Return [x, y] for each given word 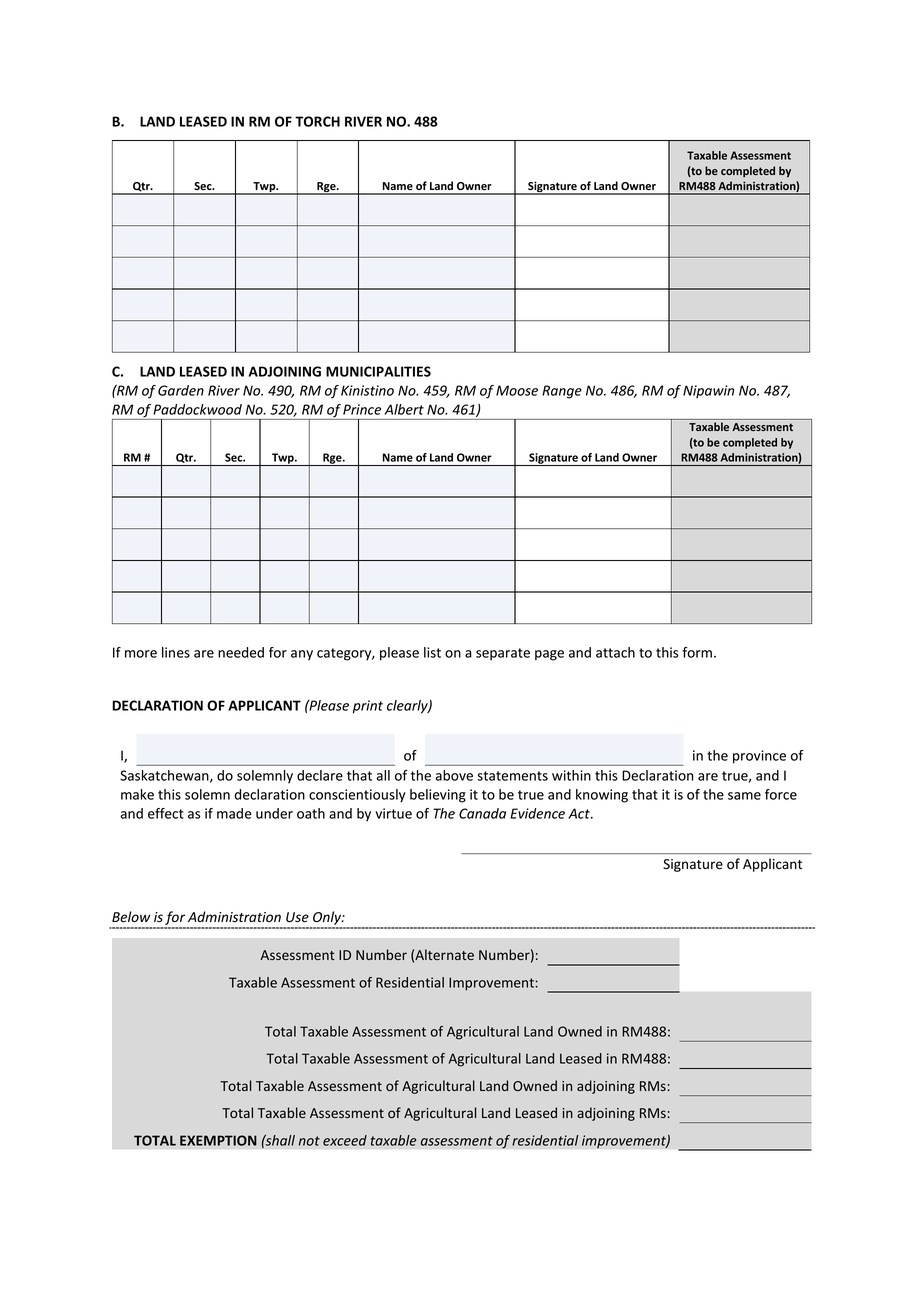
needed [241, 652]
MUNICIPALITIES [378, 371]
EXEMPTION [218, 1140]
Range [562, 392]
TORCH [317, 121]
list [432, 652]
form [697, 652]
